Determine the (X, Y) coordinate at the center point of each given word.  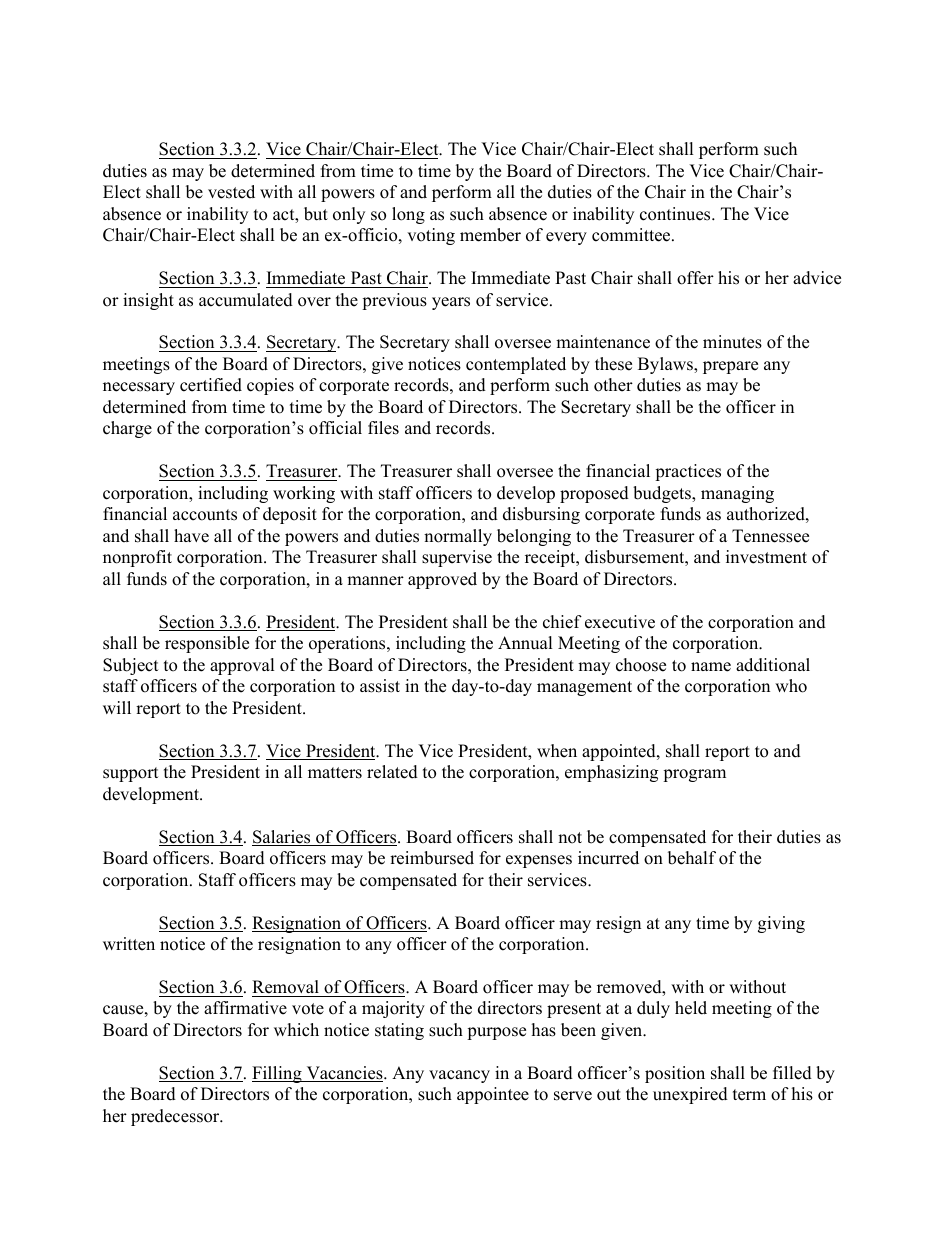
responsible (207, 644)
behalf (692, 858)
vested (231, 192)
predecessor (176, 1117)
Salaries (282, 838)
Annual (525, 643)
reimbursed (432, 858)
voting (431, 236)
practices (688, 472)
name (711, 667)
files (383, 428)
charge (127, 429)
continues (676, 214)
